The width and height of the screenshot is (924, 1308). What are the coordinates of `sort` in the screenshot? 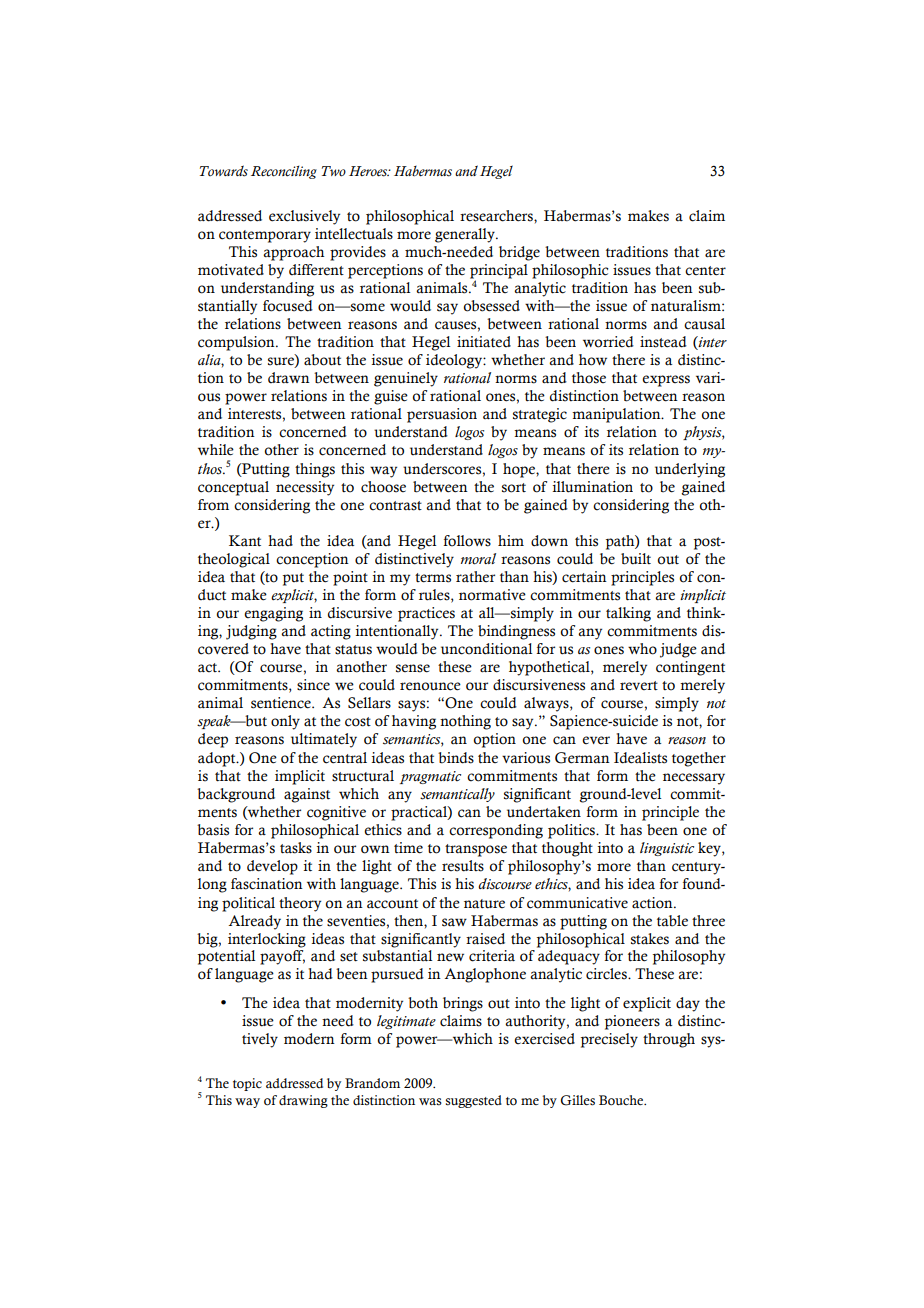 It's located at (514, 488).
